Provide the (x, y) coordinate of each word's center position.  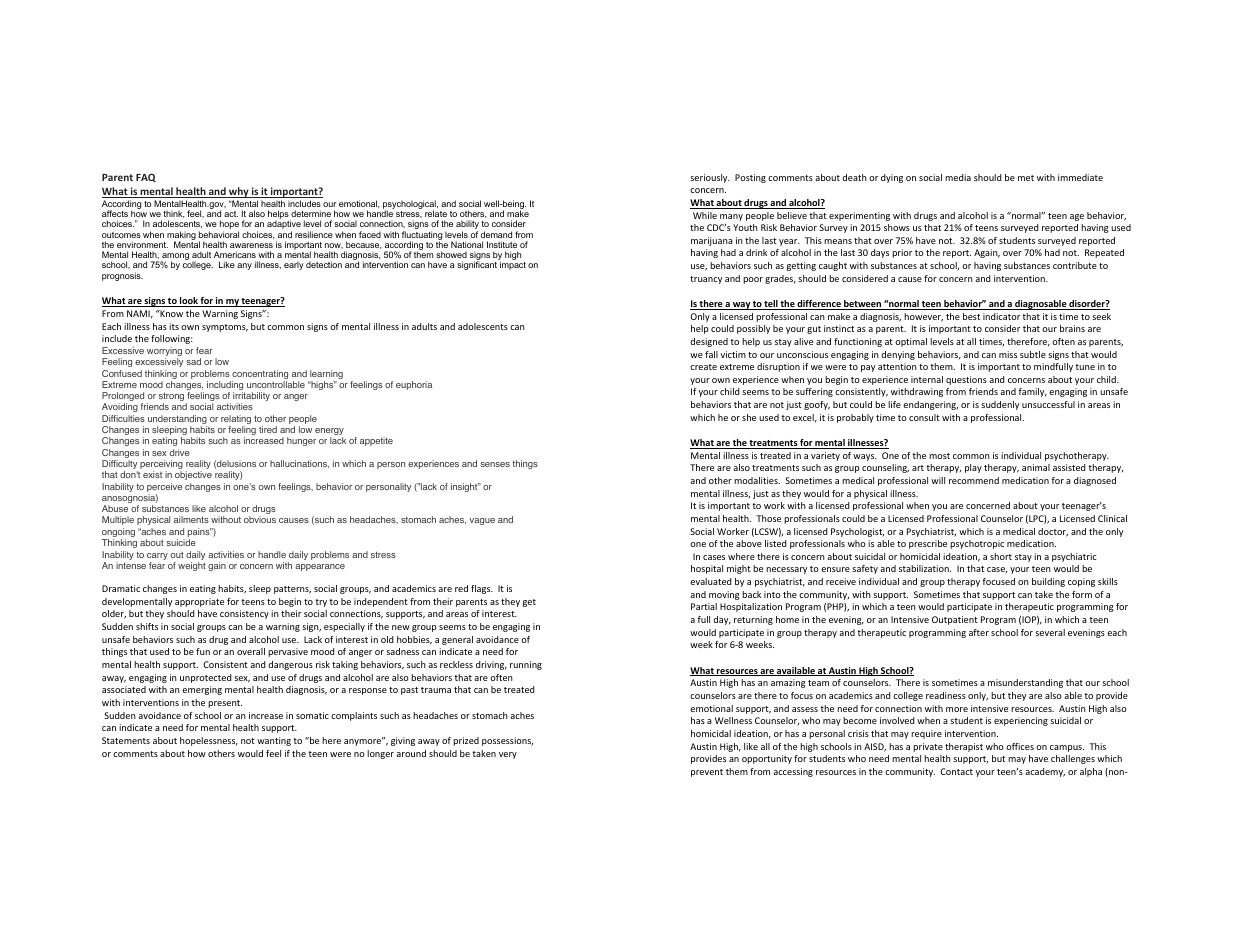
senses (495, 464)
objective (193, 475)
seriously (710, 178)
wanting (274, 741)
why (239, 192)
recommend (974, 480)
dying (892, 178)
